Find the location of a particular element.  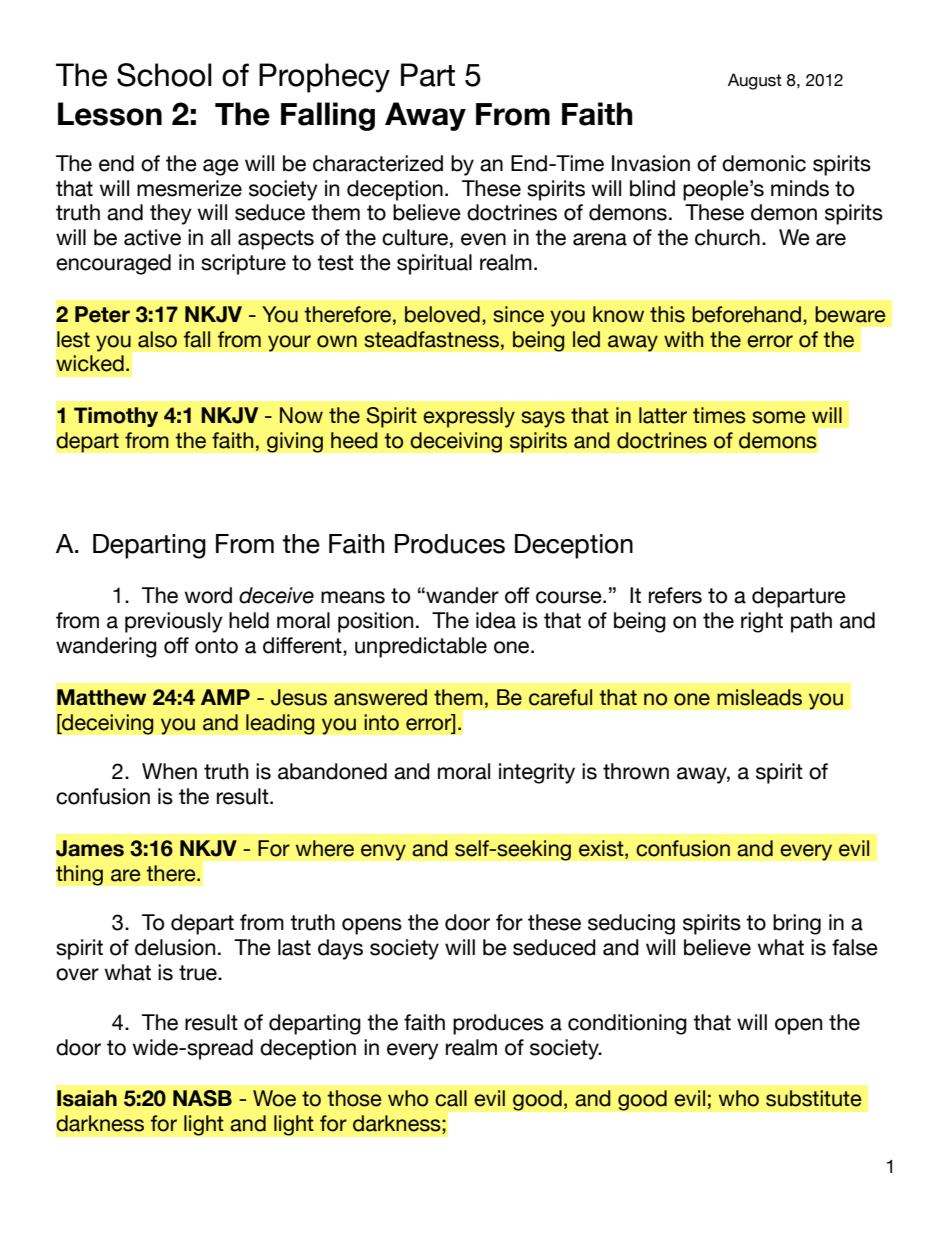

some is located at coordinates (779, 417).
